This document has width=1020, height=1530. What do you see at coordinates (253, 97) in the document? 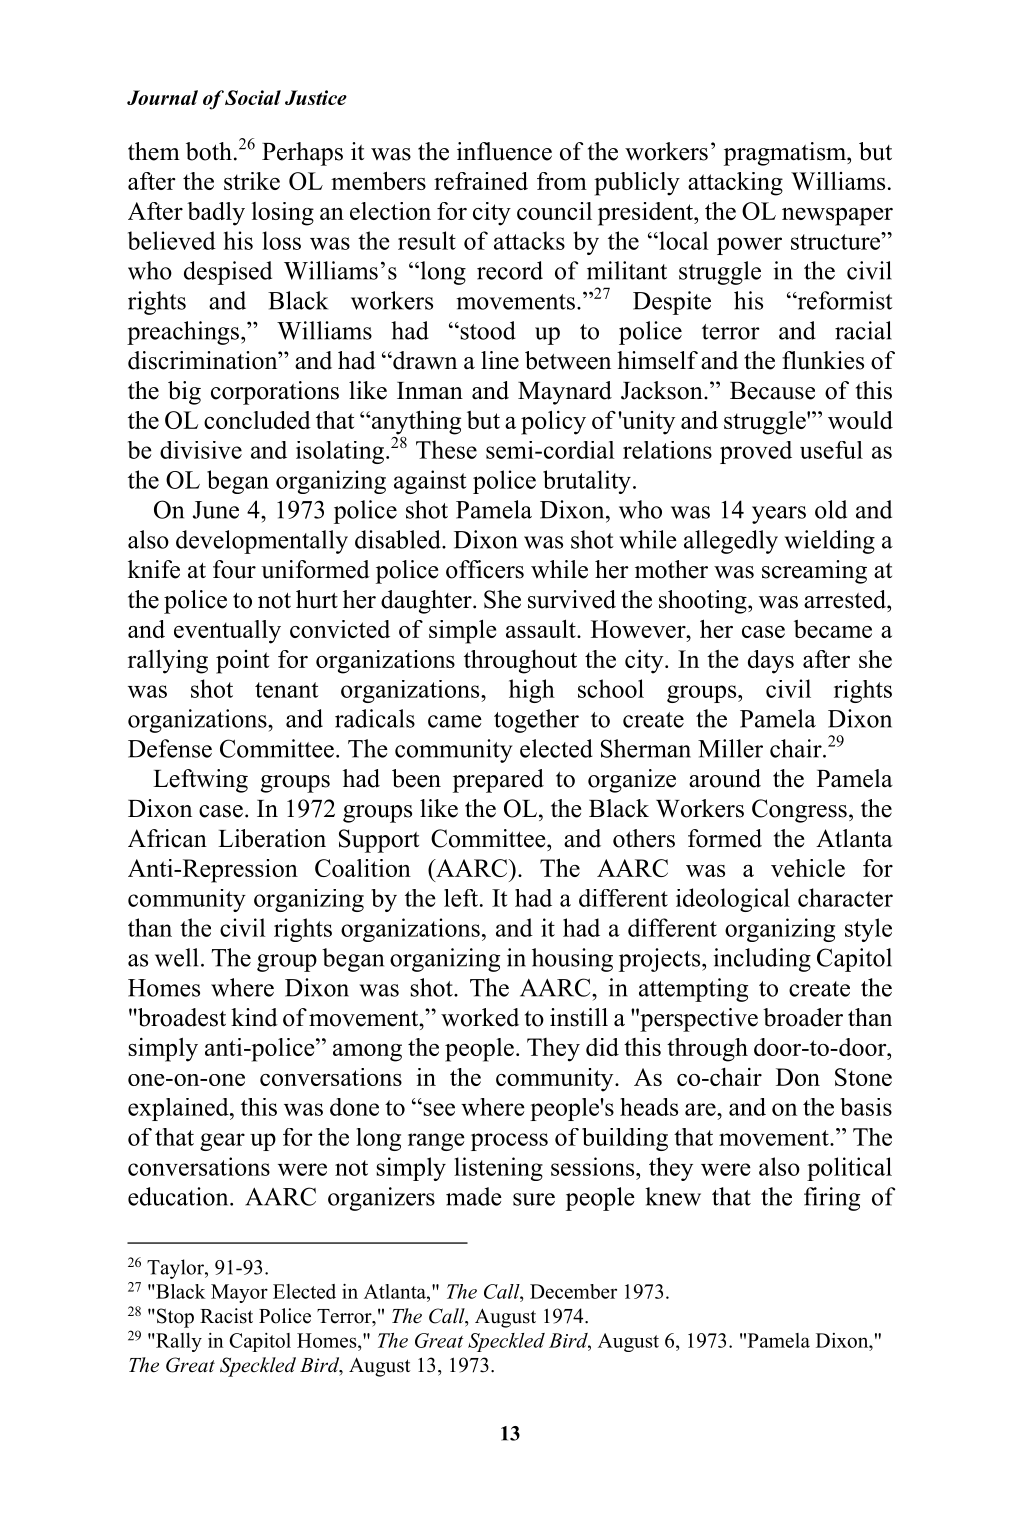
I see `Social` at bounding box center [253, 97].
